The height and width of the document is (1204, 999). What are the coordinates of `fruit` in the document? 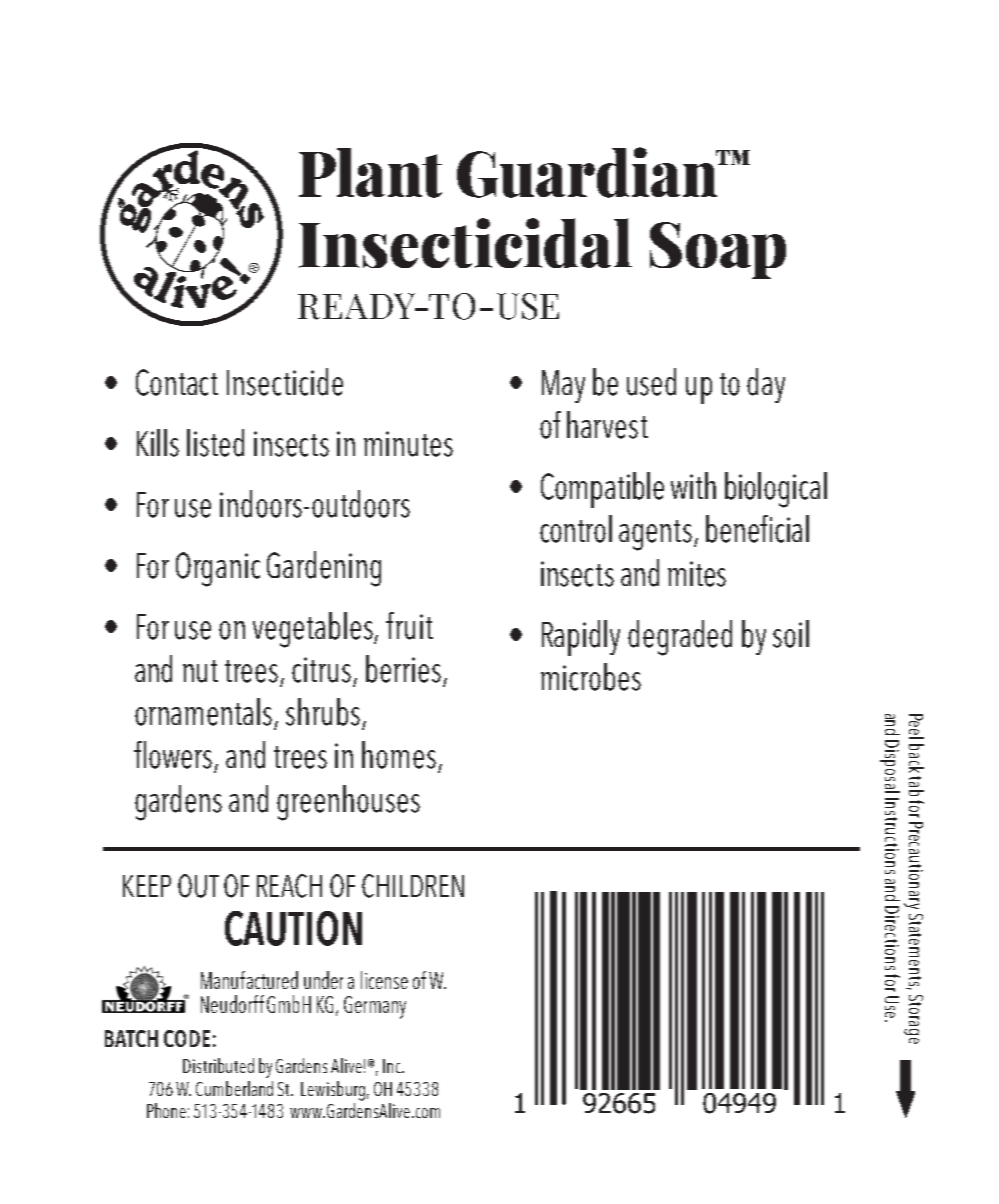 It's located at (409, 626).
